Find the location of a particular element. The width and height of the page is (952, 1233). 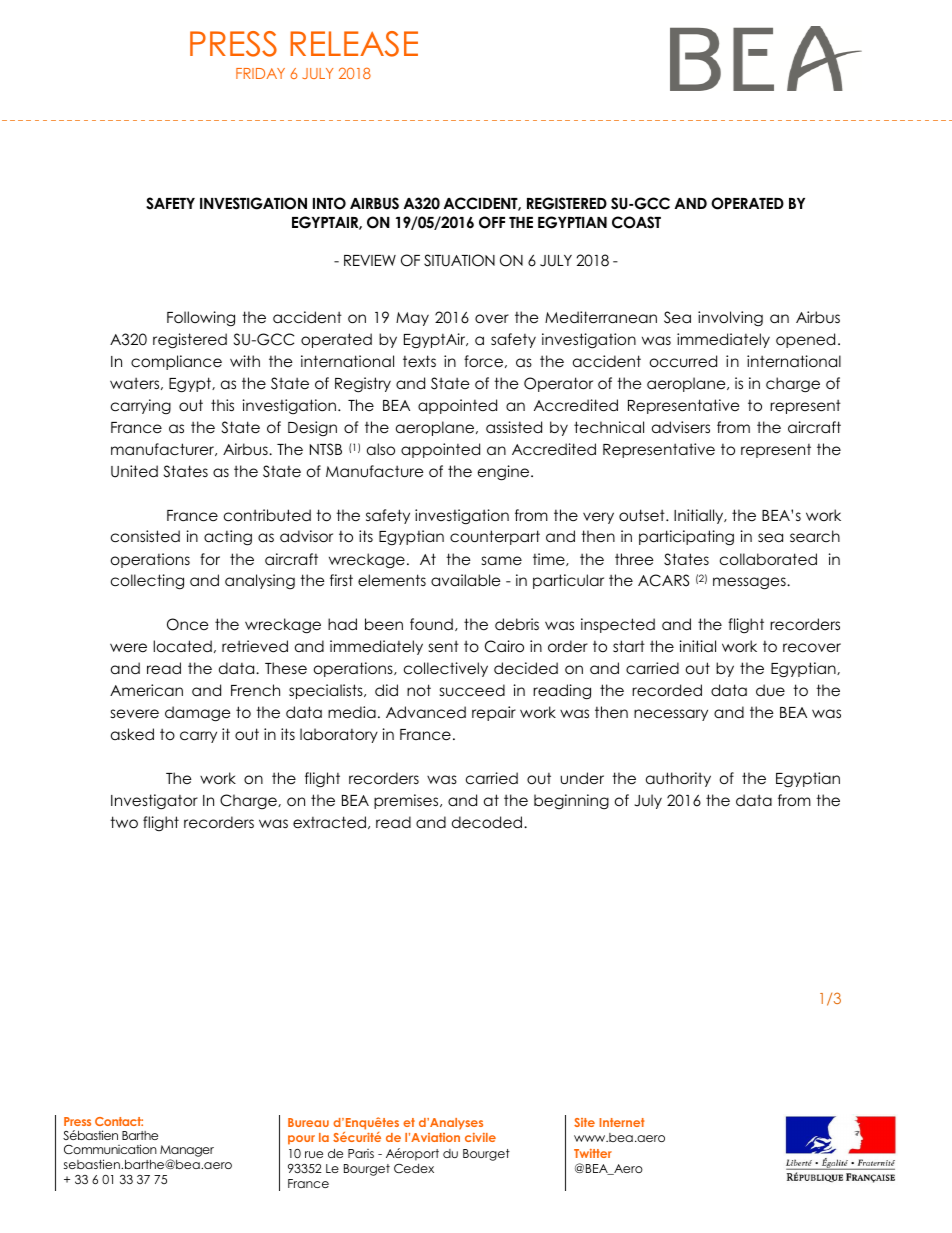

FRIDAY is located at coordinates (260, 73).
